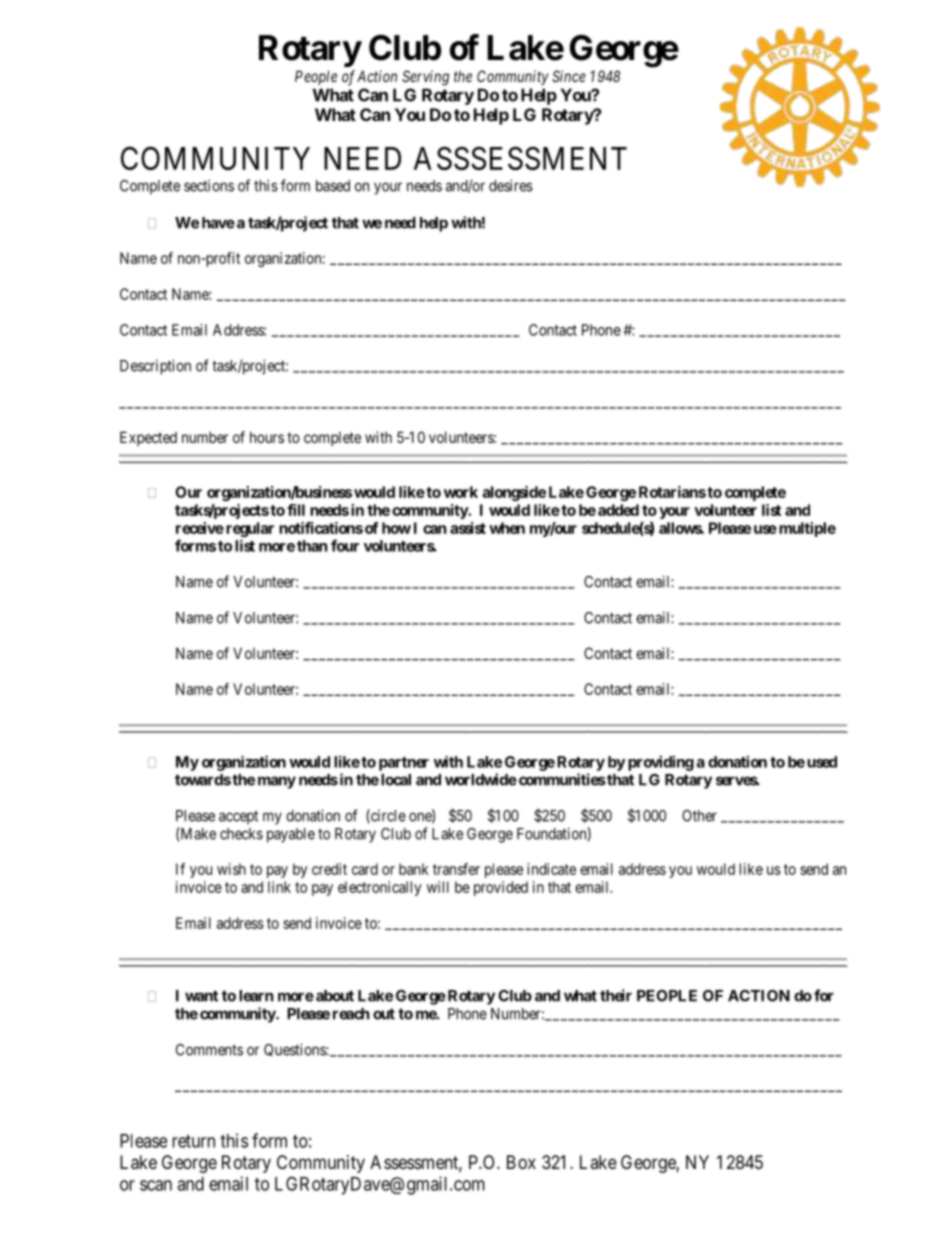 This page has height=1233, width=952. I want to click on return, so click(193, 1141).
